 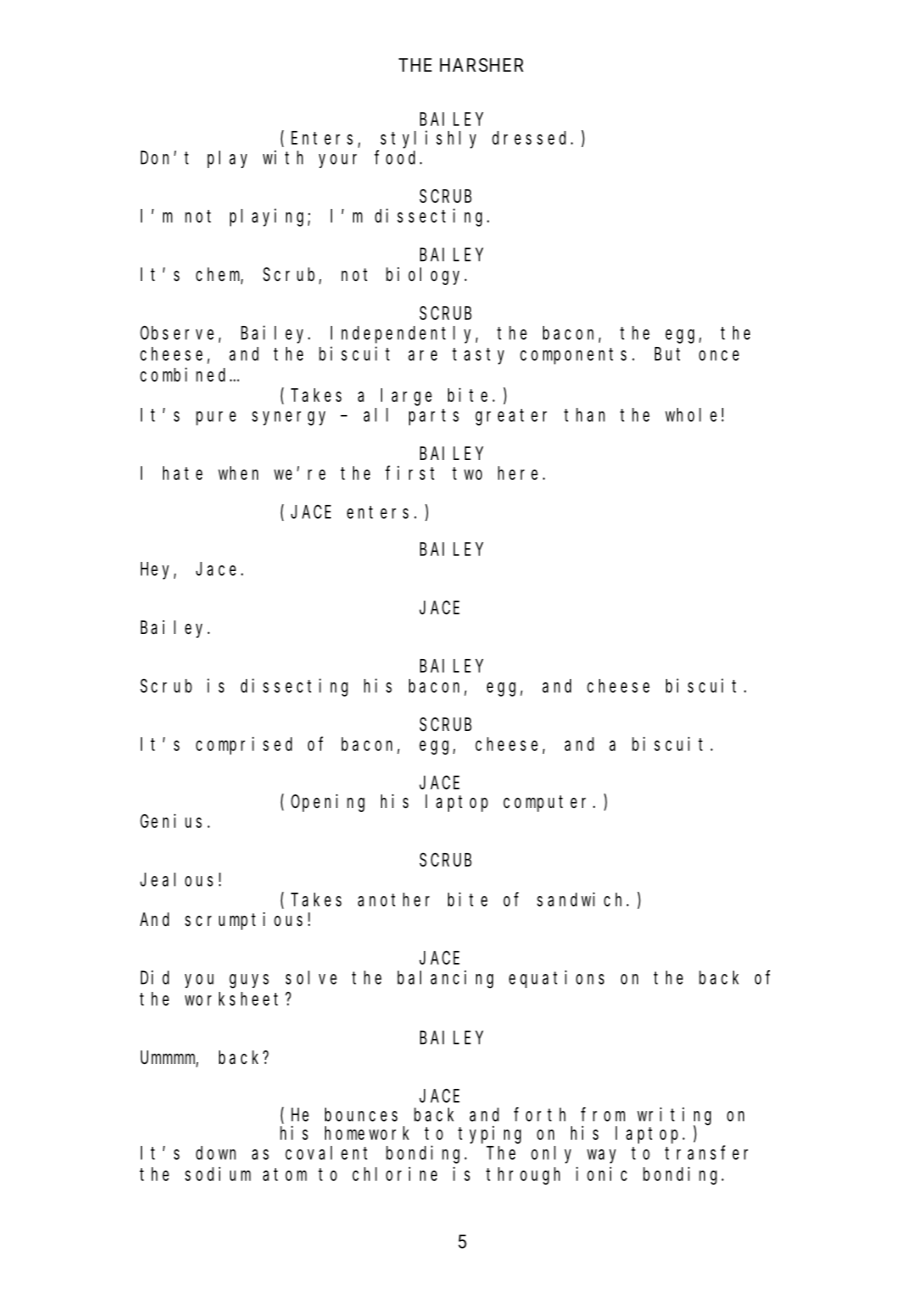 What do you see at coordinates (244, 746) in the page?
I see `comprised` at bounding box center [244, 746].
